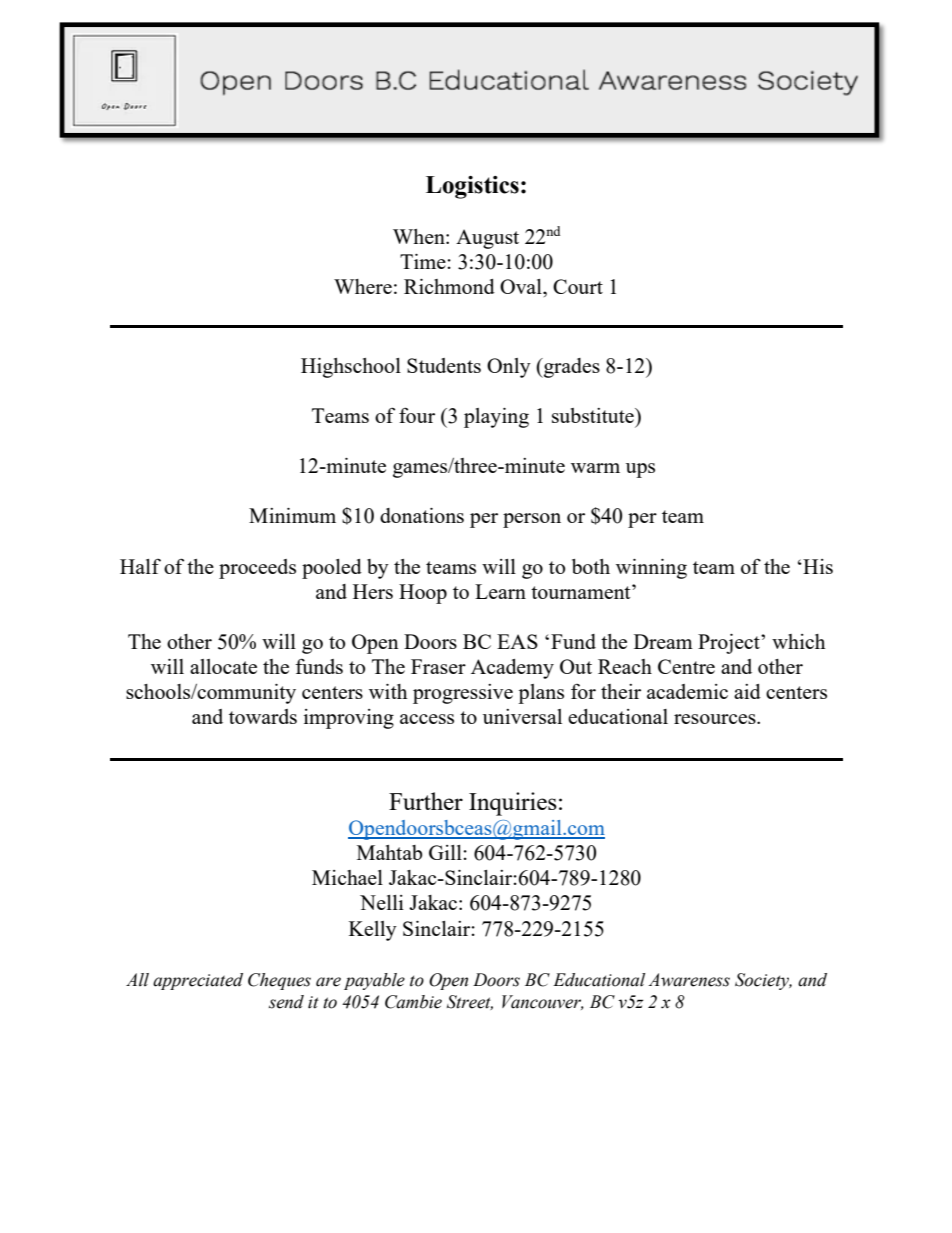  What do you see at coordinates (500, 591) in the document?
I see `Learn` at bounding box center [500, 591].
